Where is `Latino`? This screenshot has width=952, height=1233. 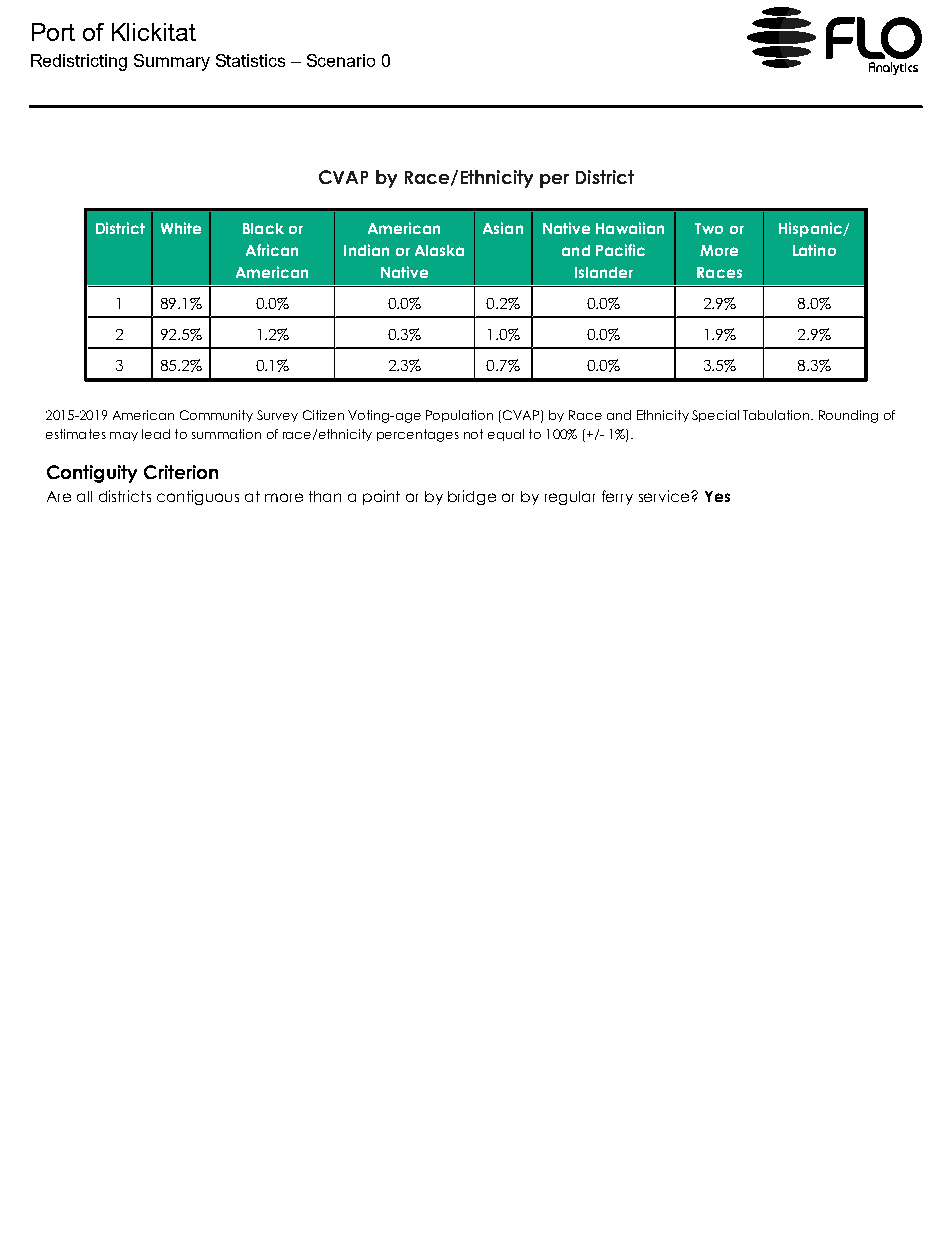 Latino is located at coordinates (814, 250).
